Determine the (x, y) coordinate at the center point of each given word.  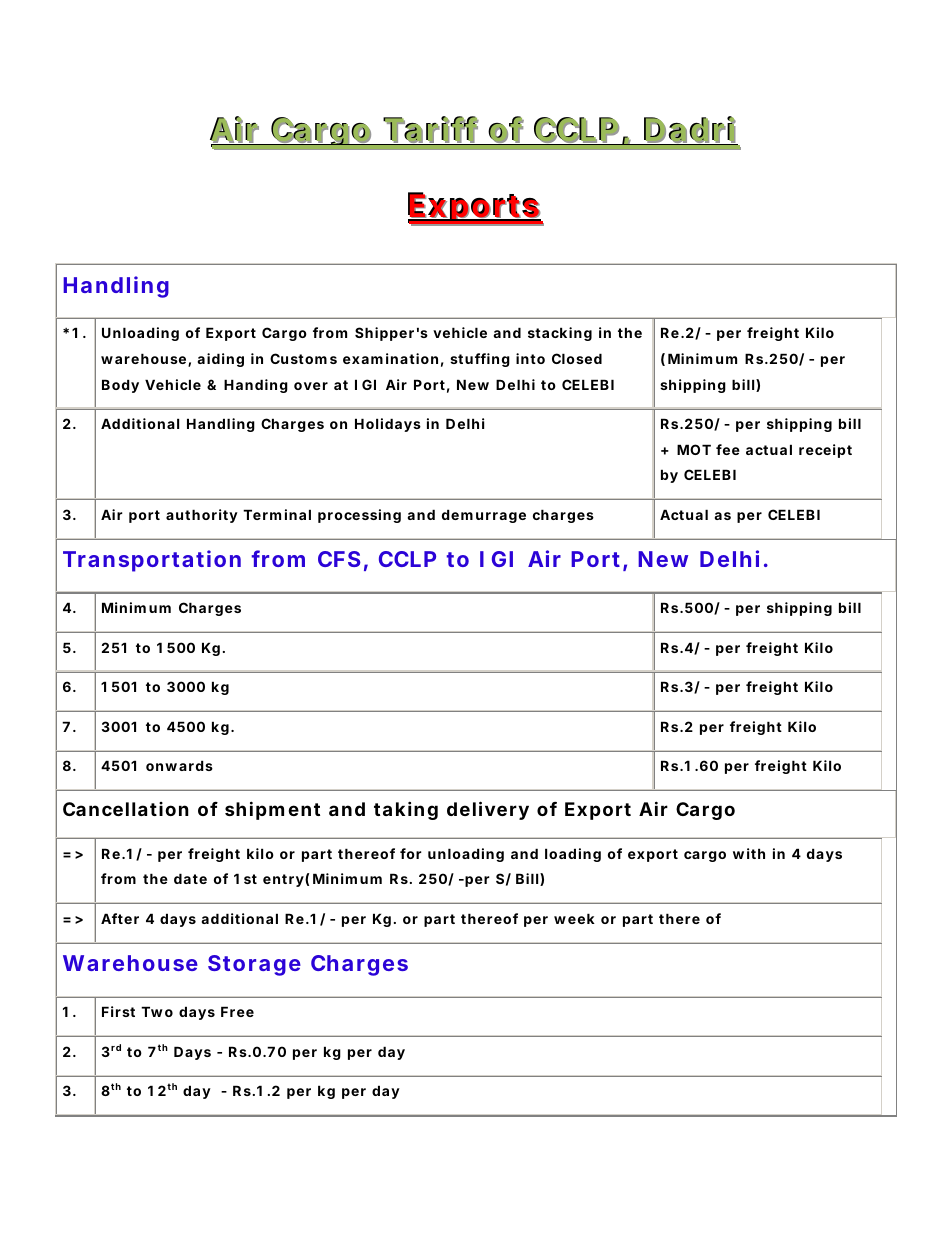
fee (728, 449)
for (411, 853)
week (574, 918)
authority (202, 516)
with (749, 853)
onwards (179, 765)
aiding (220, 360)
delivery (488, 810)
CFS (339, 559)
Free (237, 1011)
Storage (254, 965)
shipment (272, 810)
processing (359, 516)
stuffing (480, 360)
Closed (577, 358)
